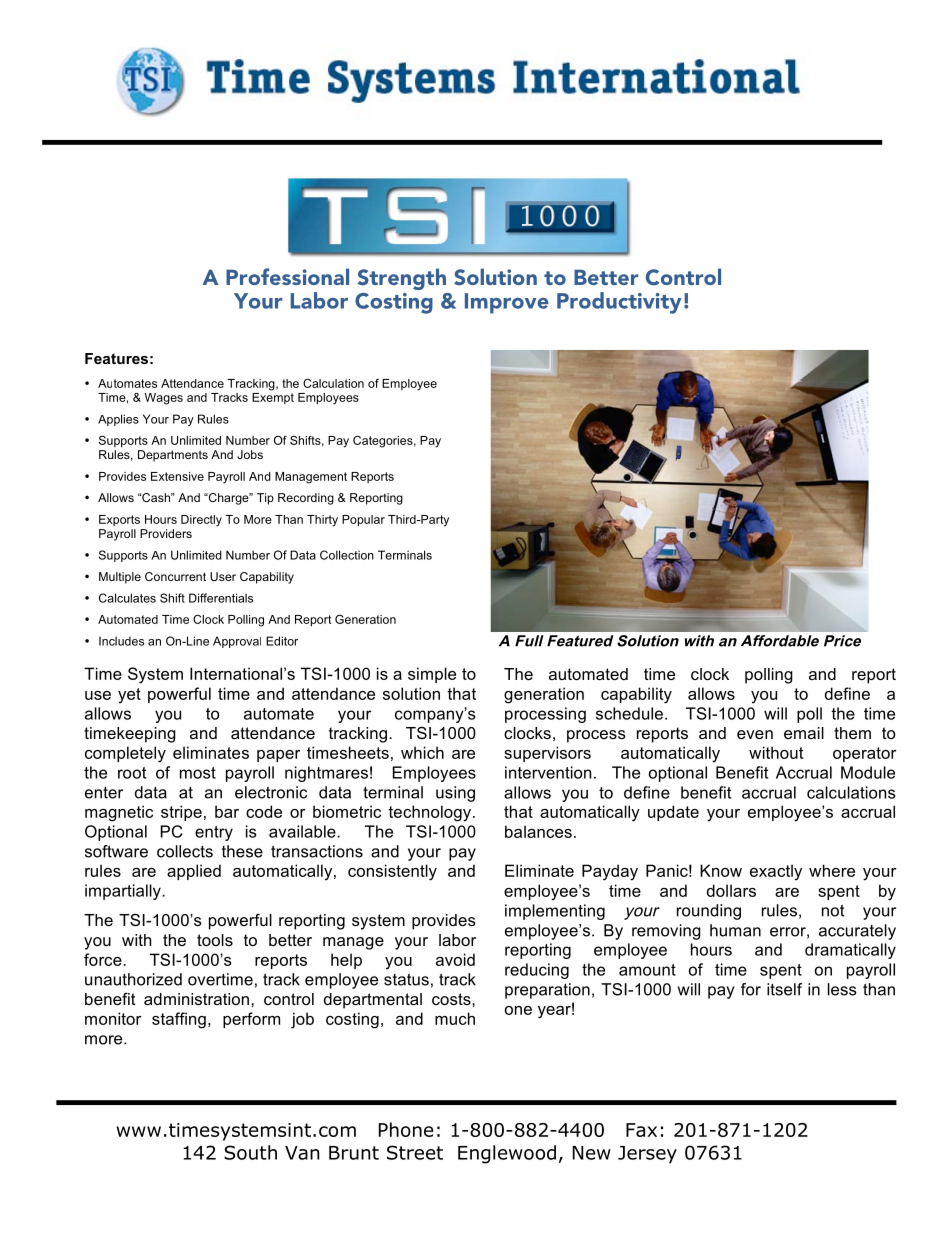  Describe the element at coordinates (804, 733) in the screenshot. I see `email` at that location.
